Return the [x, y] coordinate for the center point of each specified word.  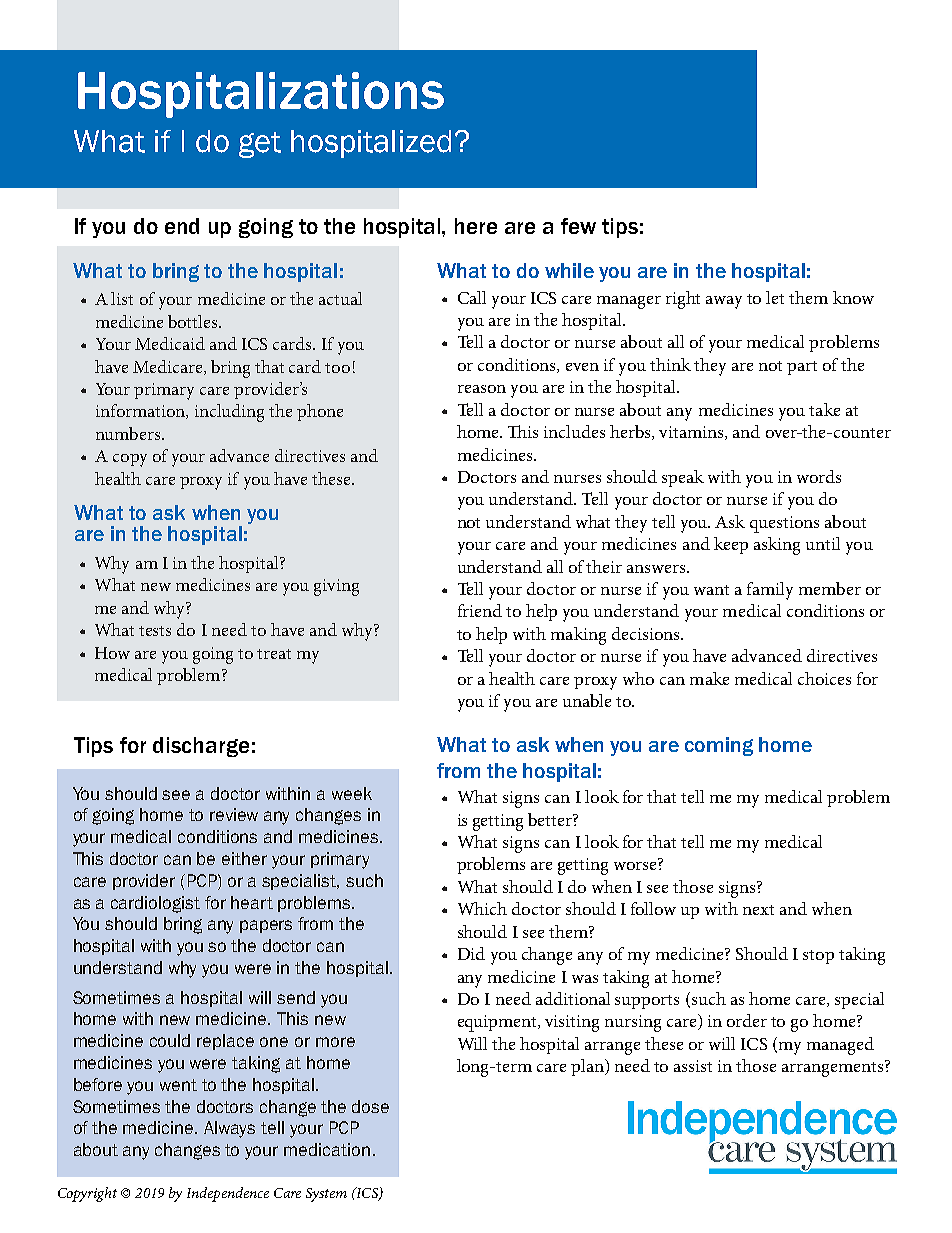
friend [480, 610]
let [775, 297]
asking [777, 546]
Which [482, 908]
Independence [228, 1194]
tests [155, 631]
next [758, 910]
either [244, 858]
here [476, 226]
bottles [194, 321]
